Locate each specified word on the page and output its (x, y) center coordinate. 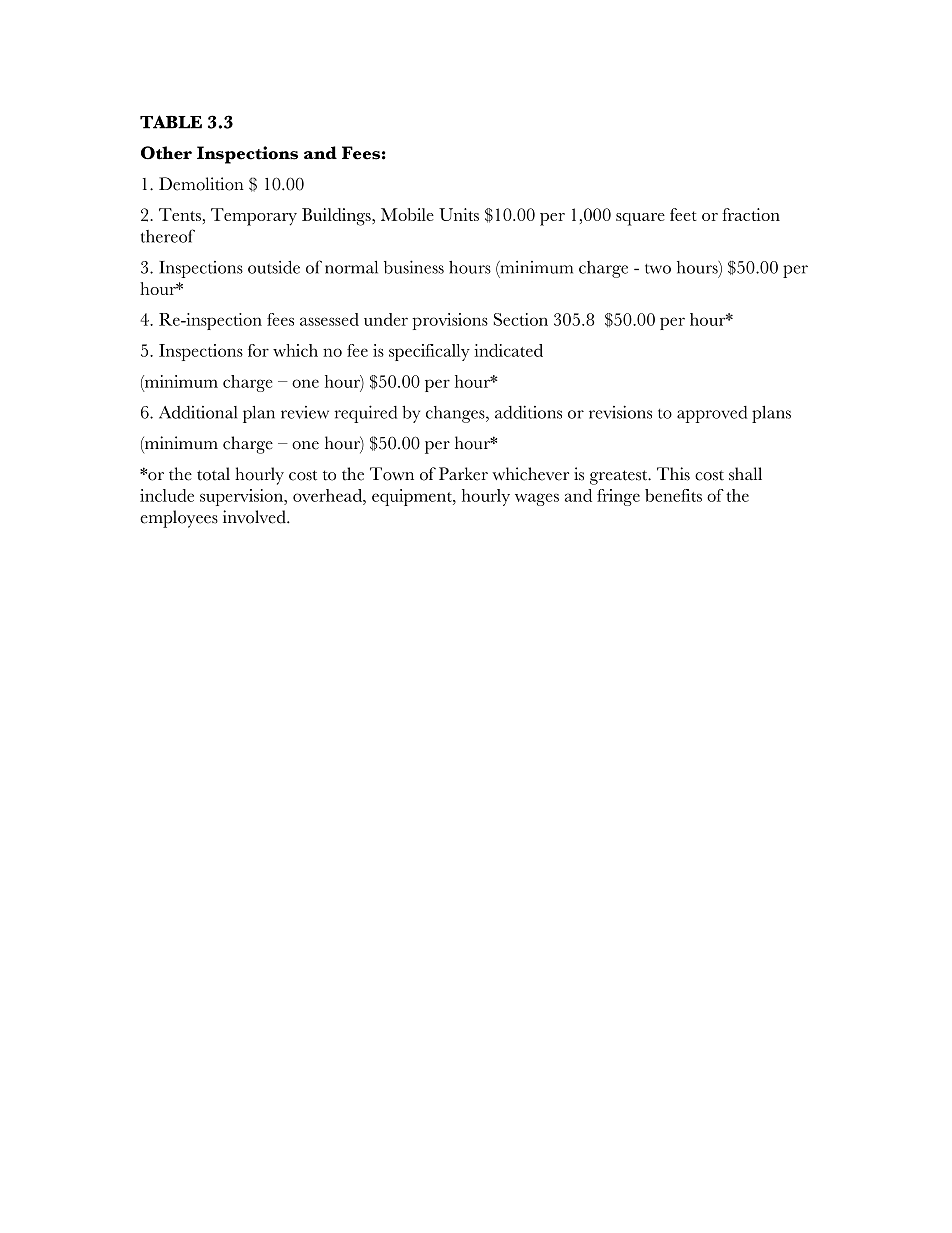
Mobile (407, 214)
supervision (242, 497)
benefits (673, 495)
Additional (198, 412)
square (640, 219)
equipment (413, 497)
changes (456, 414)
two (658, 269)
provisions (450, 321)
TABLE (171, 122)
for (258, 350)
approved (712, 414)
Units (459, 214)
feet (683, 214)
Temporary (254, 217)
